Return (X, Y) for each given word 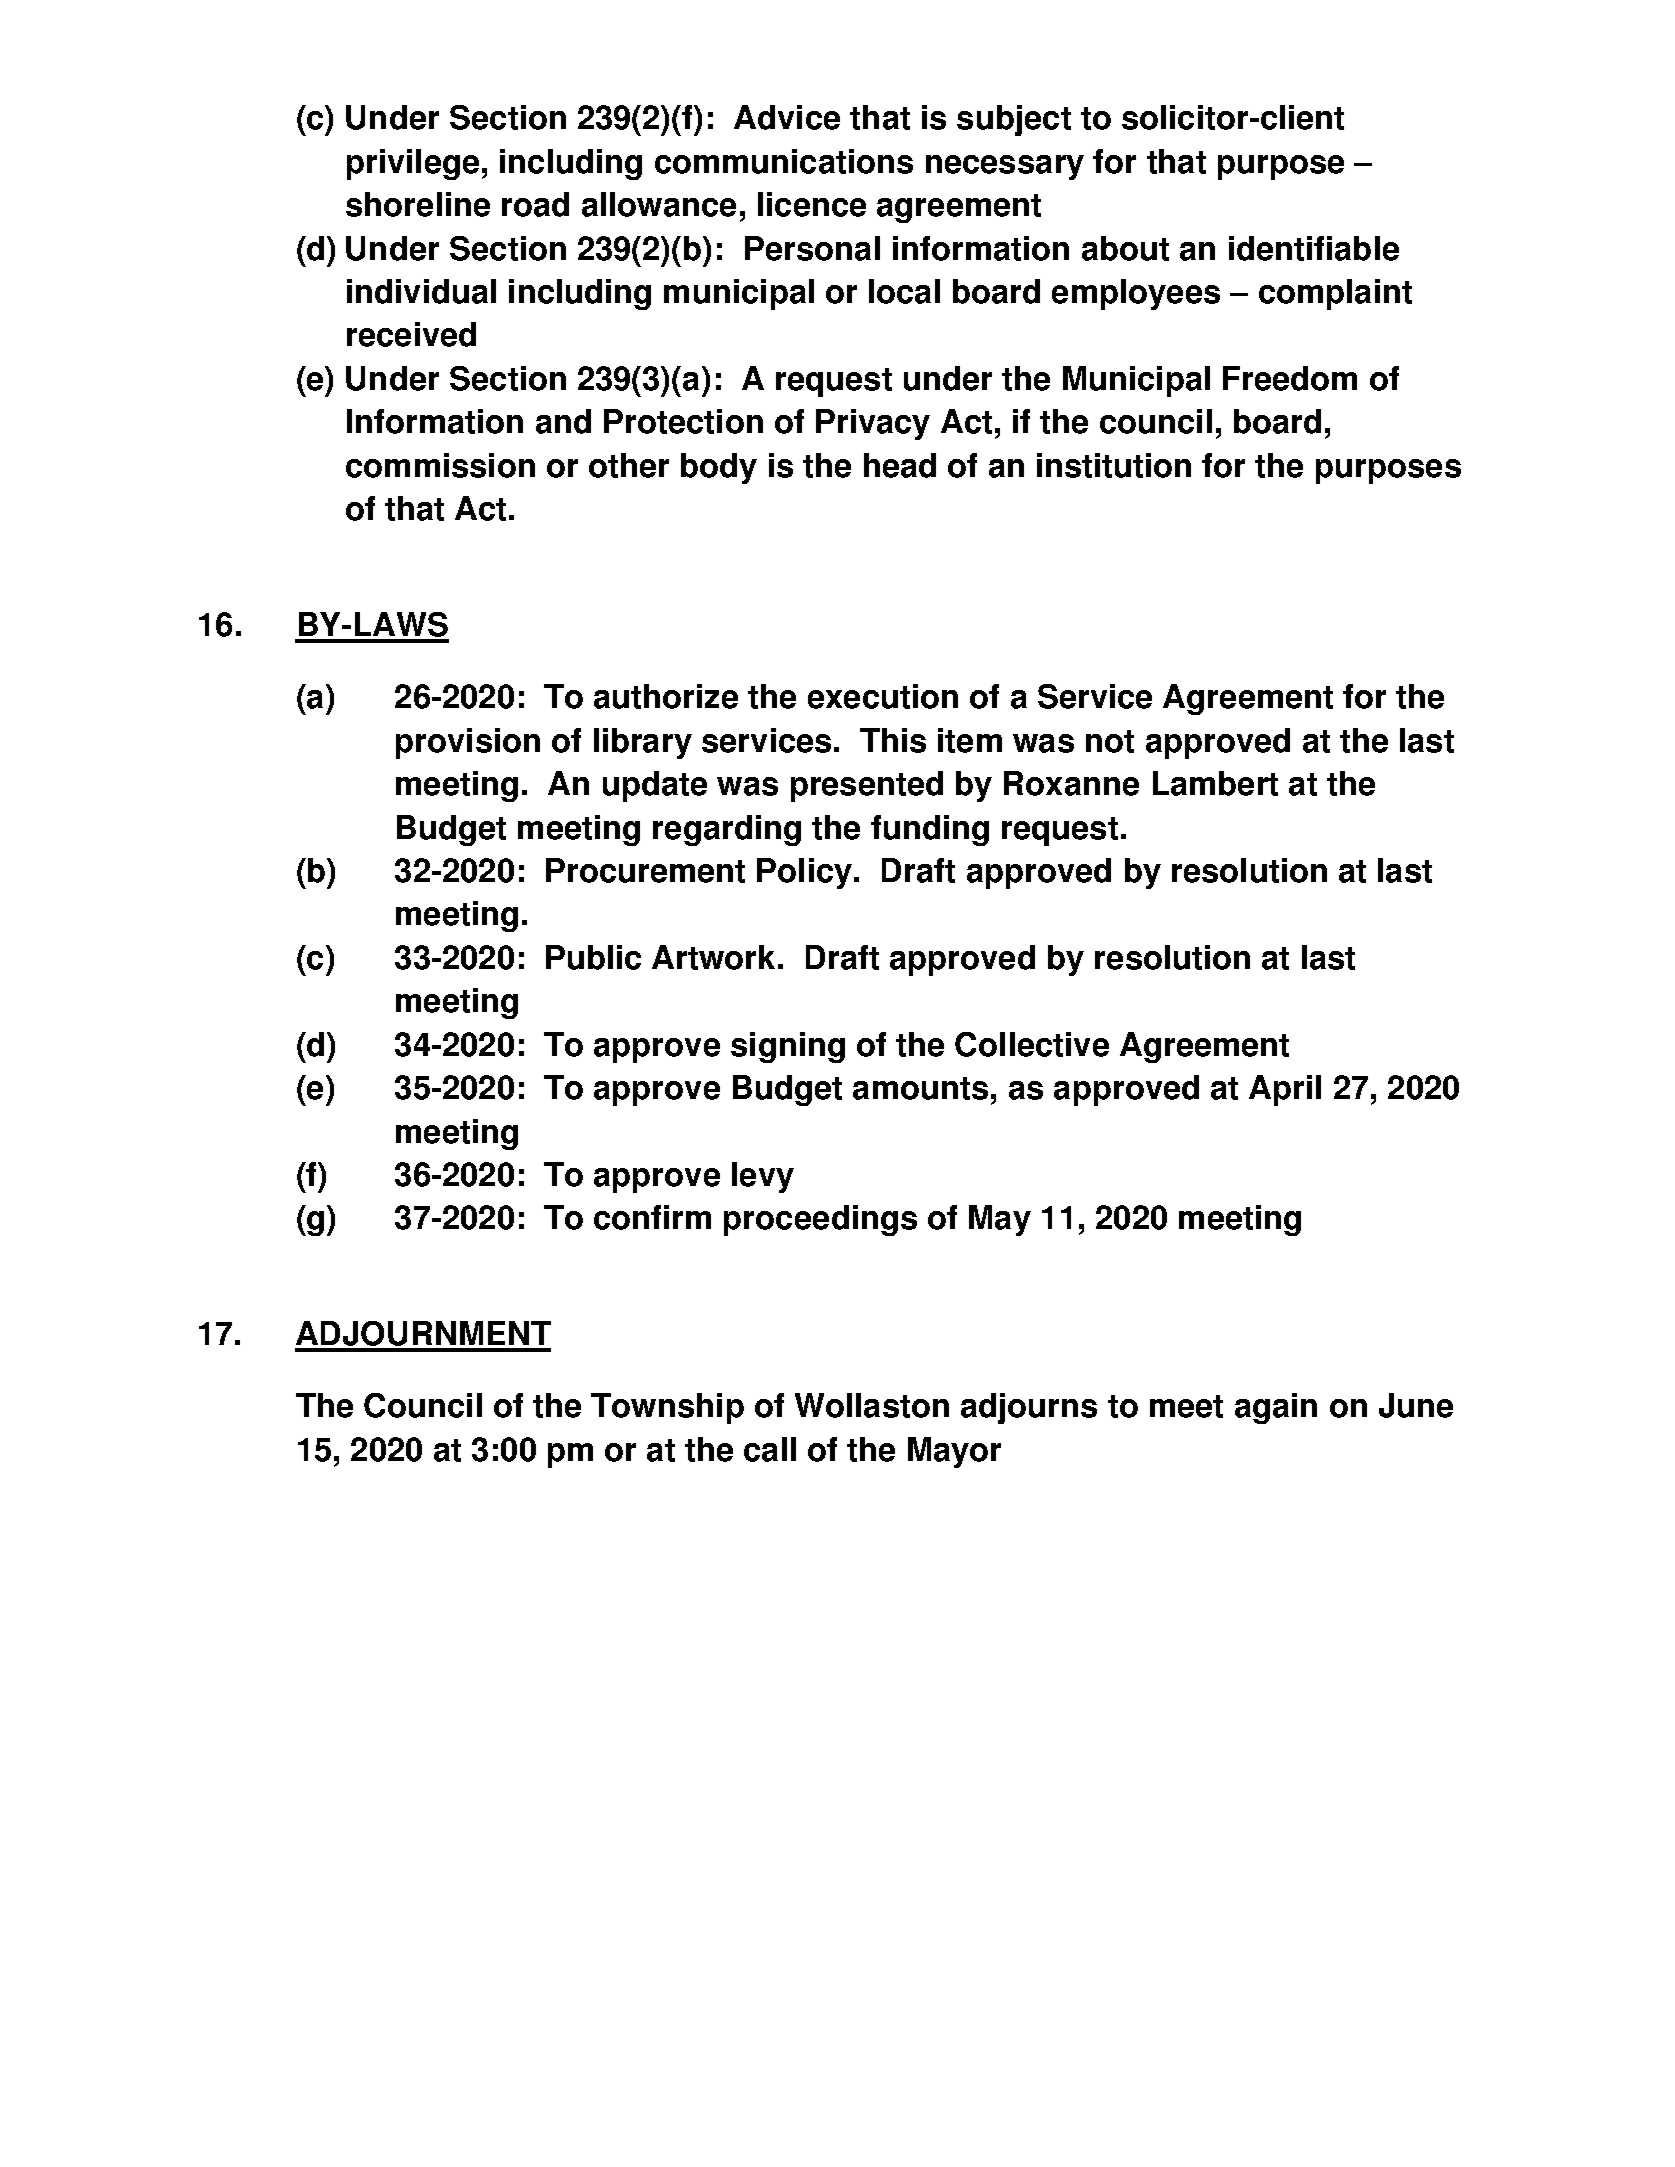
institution (1114, 465)
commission (440, 465)
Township (667, 1408)
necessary (1005, 167)
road (535, 204)
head (900, 465)
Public (593, 957)
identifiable (1314, 248)
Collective (1032, 1044)
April (1285, 1090)
